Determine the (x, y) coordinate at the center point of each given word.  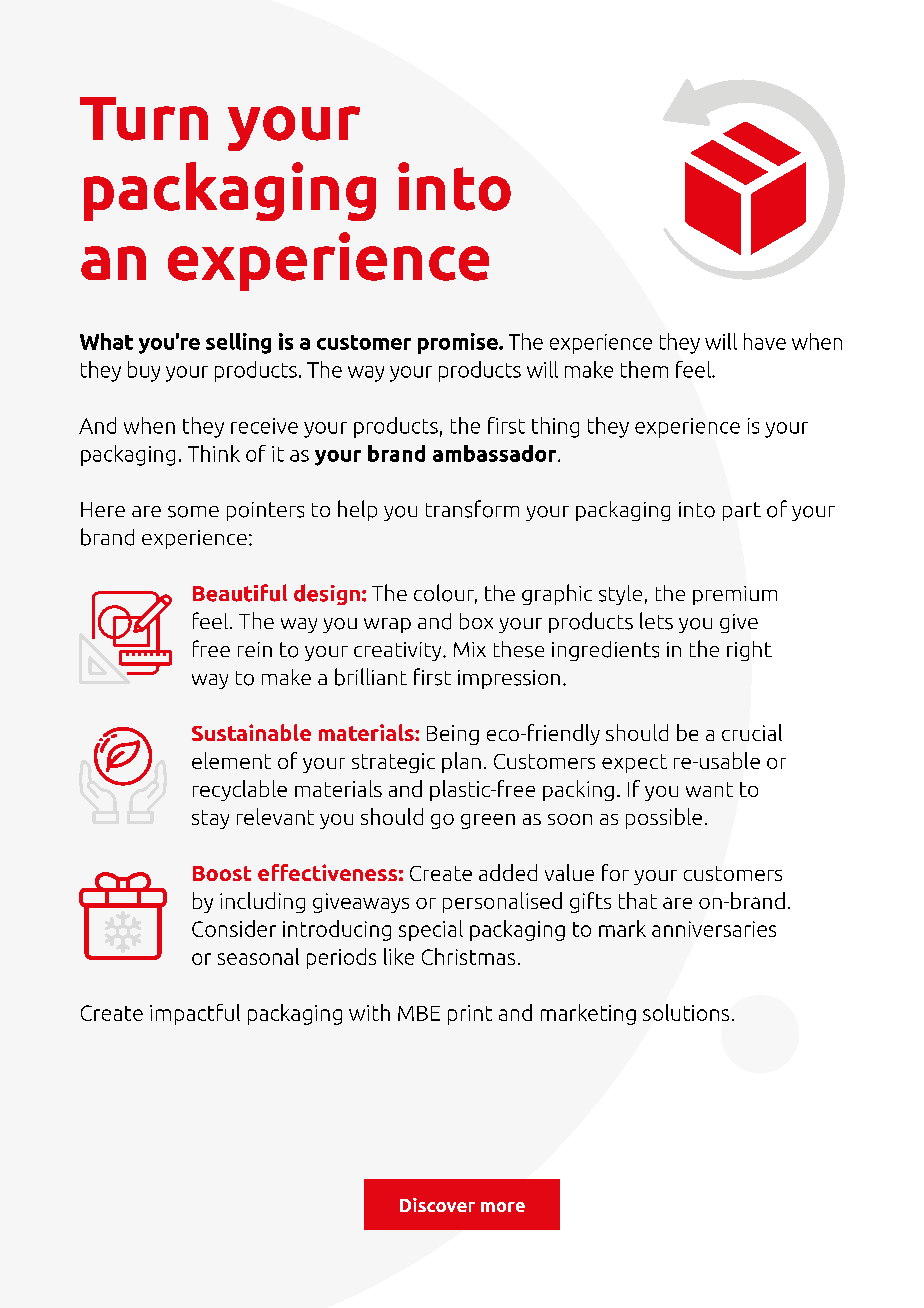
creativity (399, 651)
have (765, 341)
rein (255, 649)
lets (656, 621)
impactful (195, 1014)
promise (459, 343)
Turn (144, 119)
